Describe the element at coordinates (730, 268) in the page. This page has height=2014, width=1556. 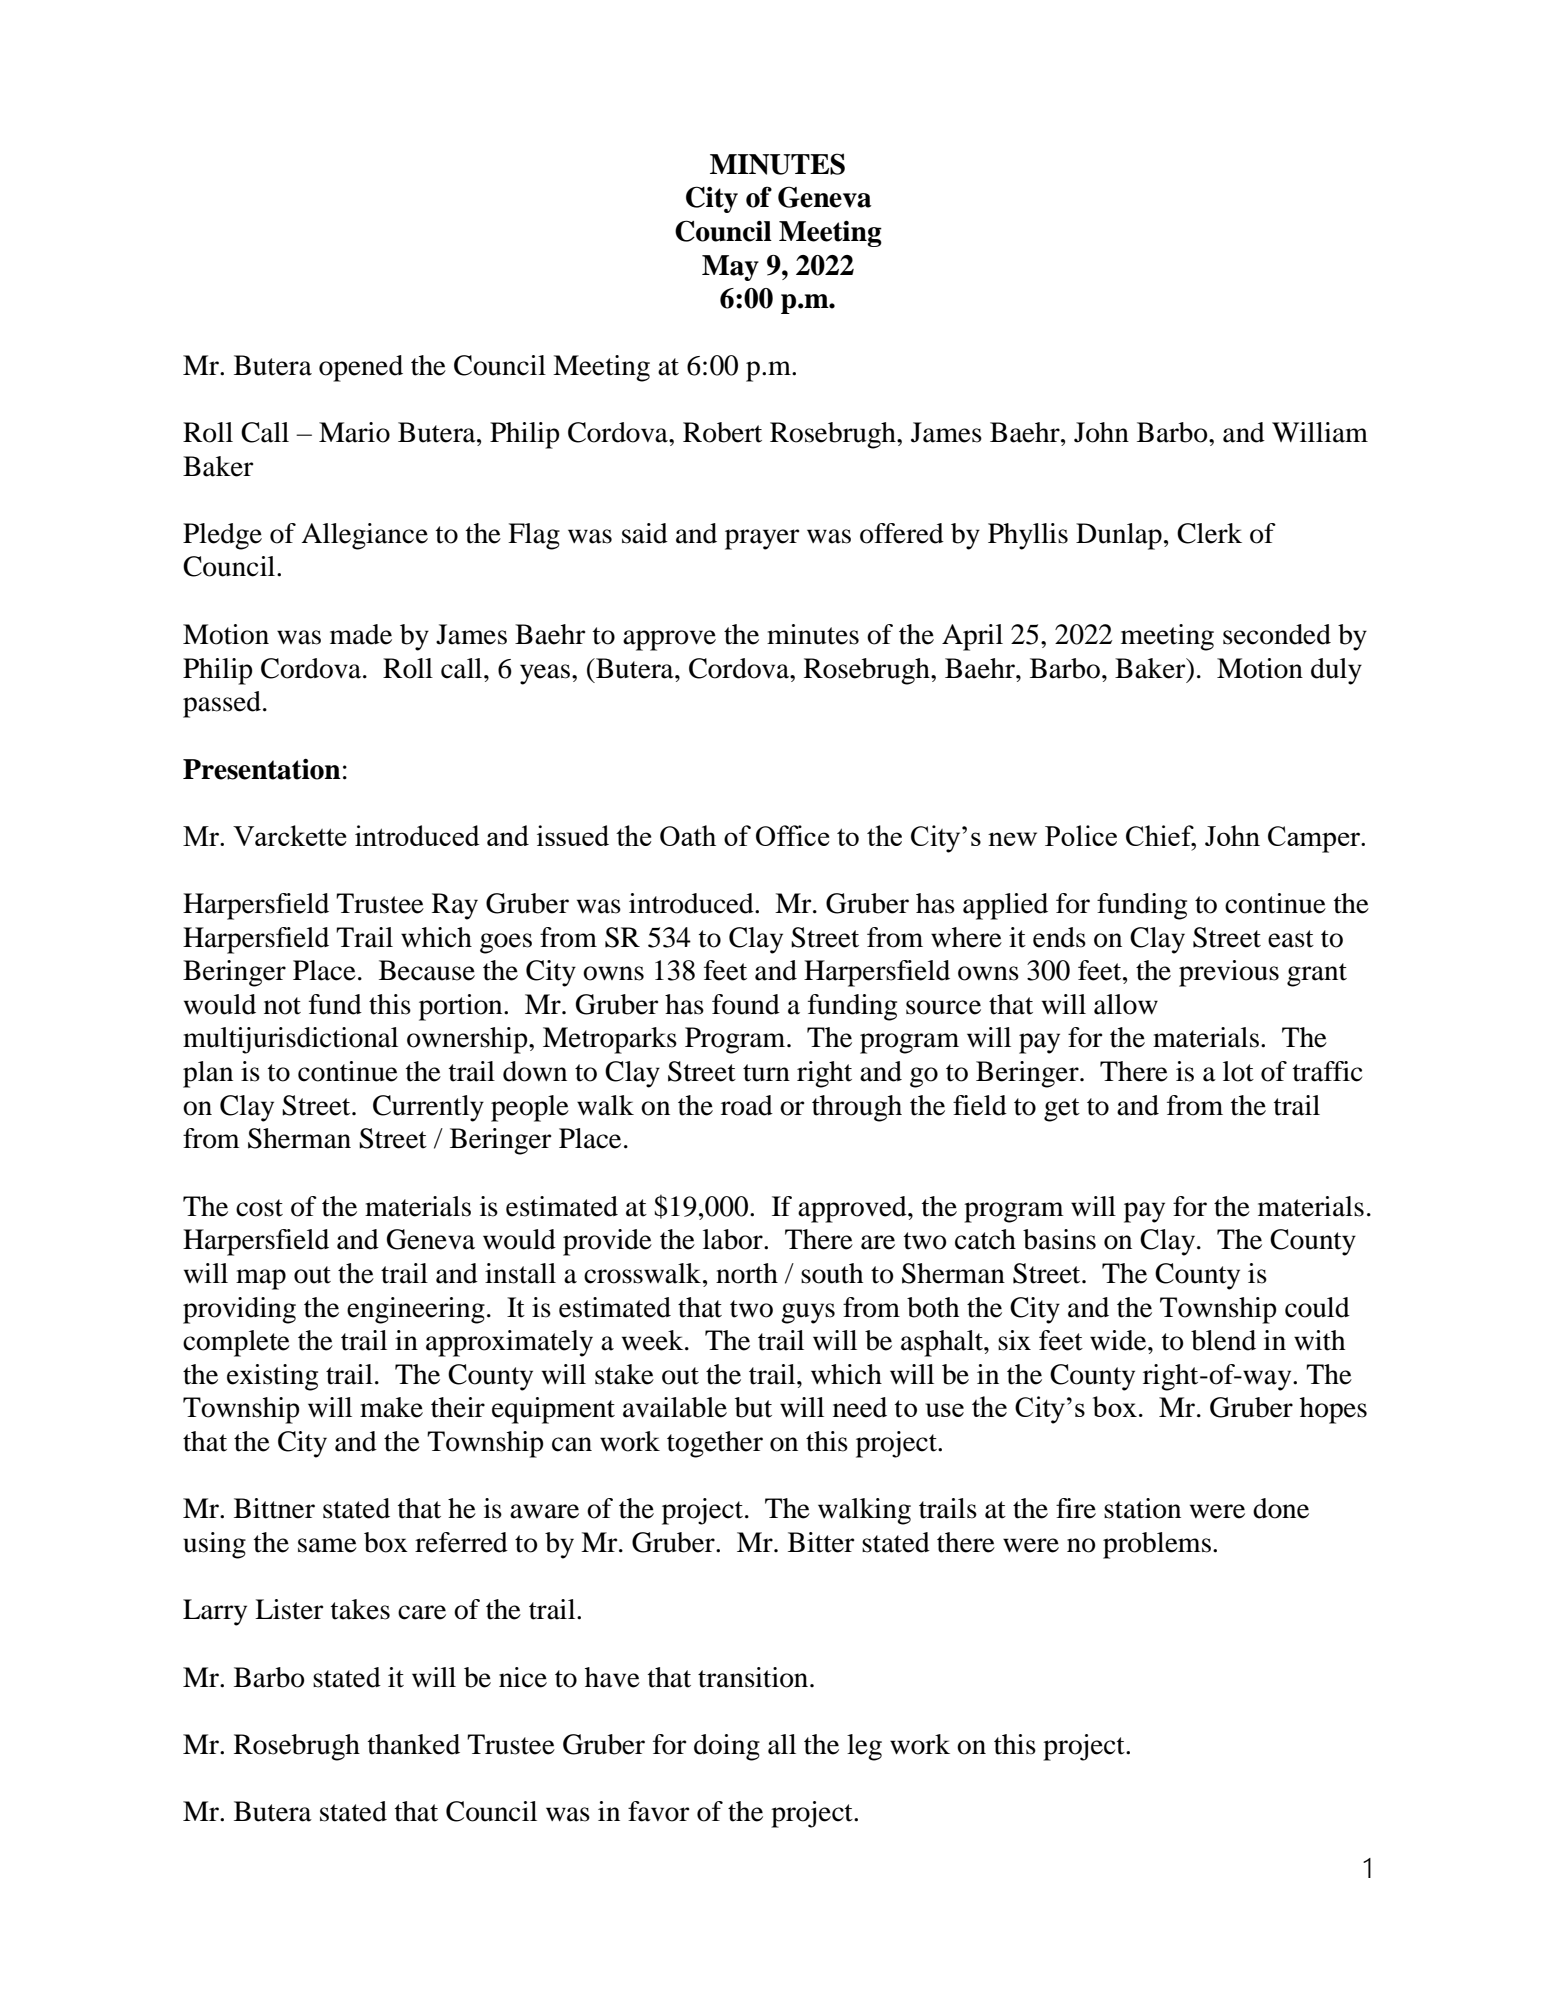
I see `May` at that location.
